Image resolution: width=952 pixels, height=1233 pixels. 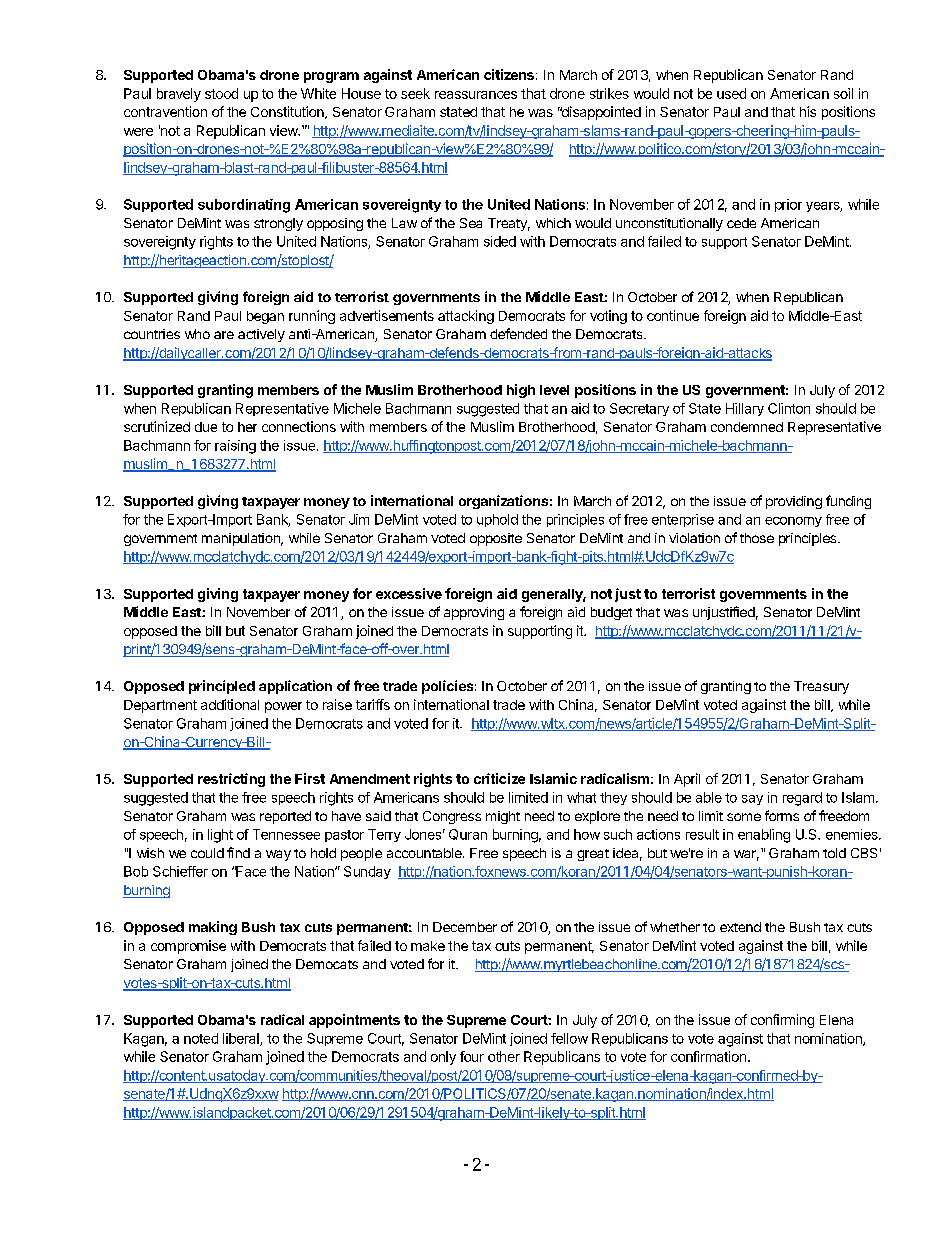 What do you see at coordinates (359, 519) in the page?
I see `Jim` at bounding box center [359, 519].
